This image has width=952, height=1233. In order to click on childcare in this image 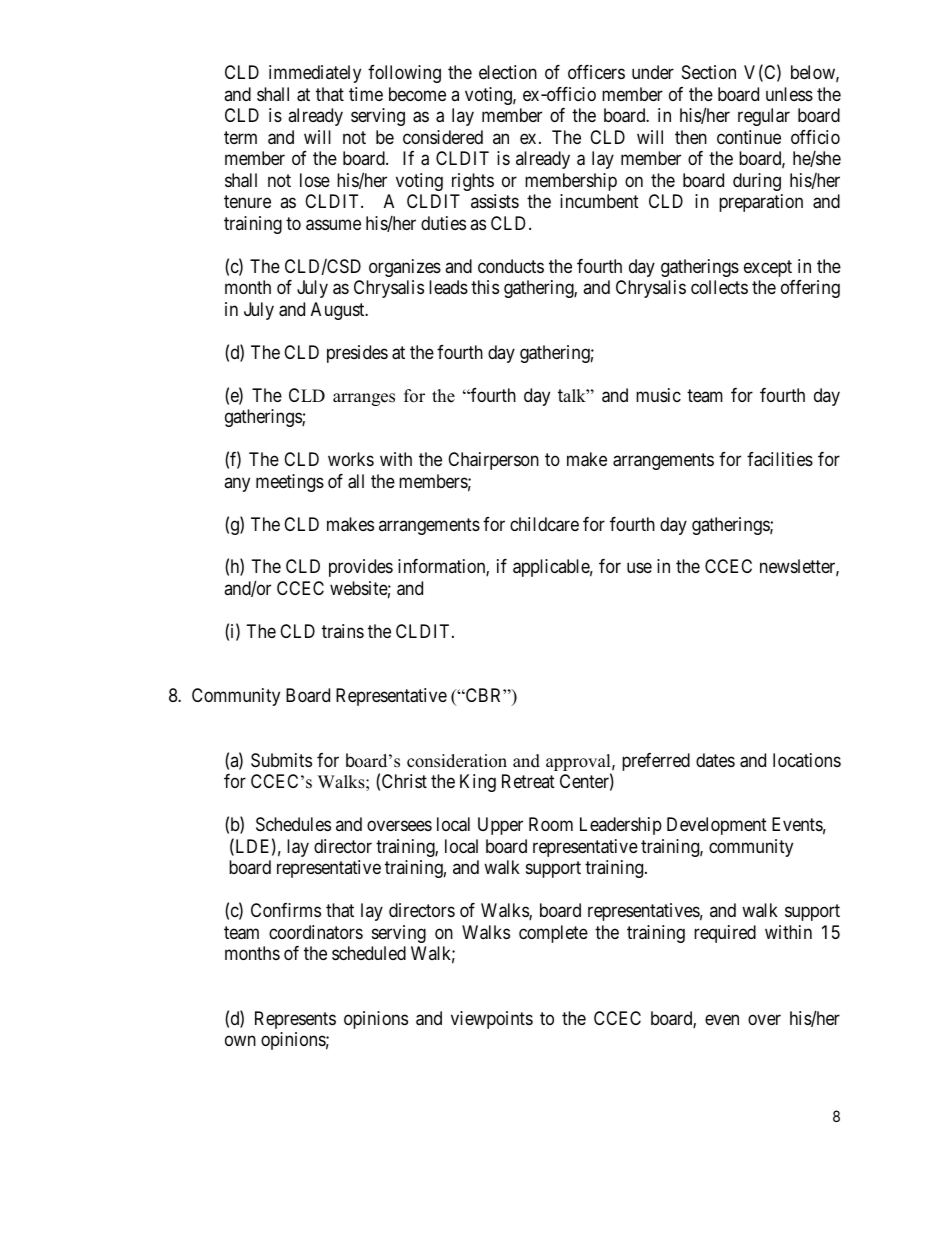, I will do `click(544, 524)`.
